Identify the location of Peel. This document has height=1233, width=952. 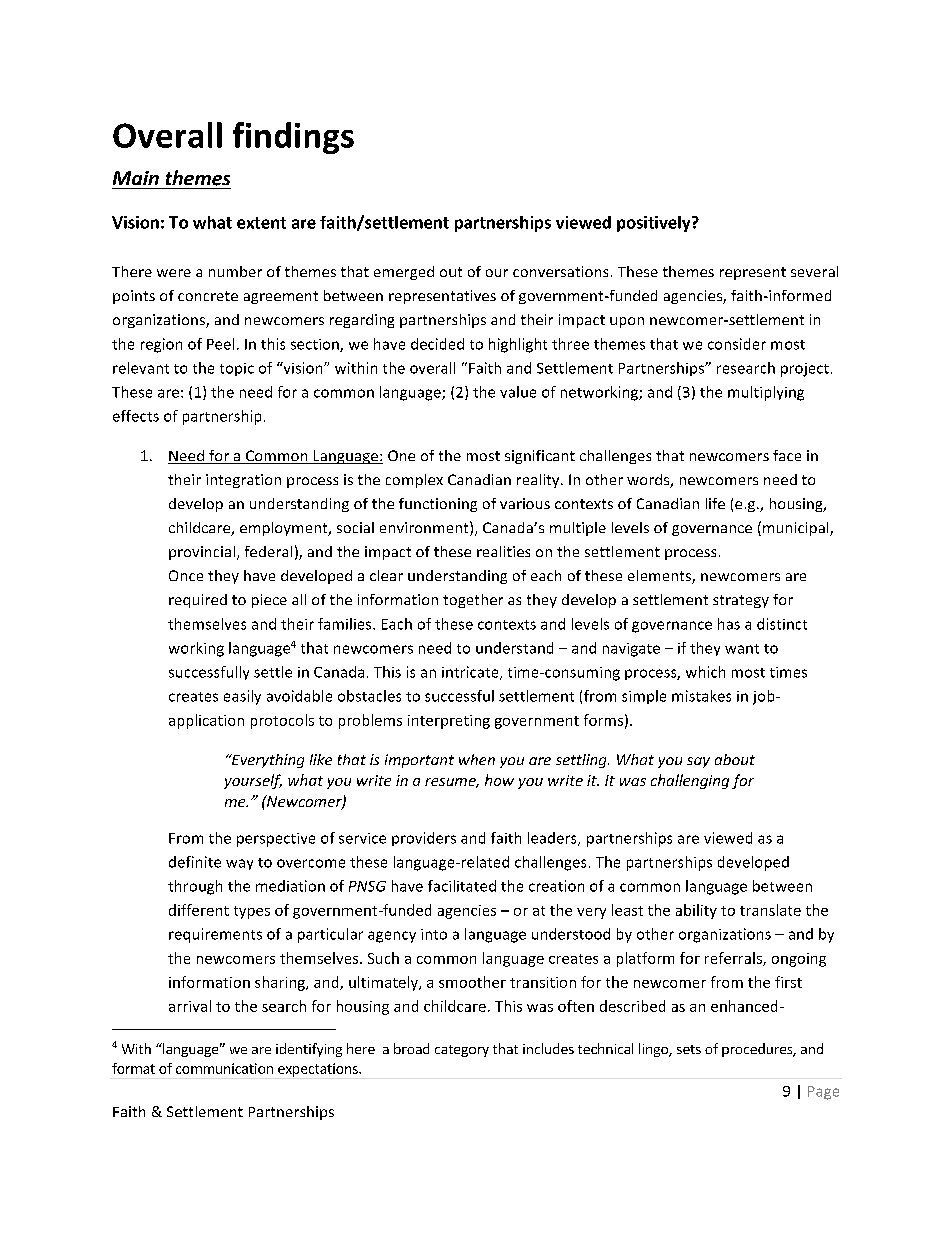
(220, 344).
